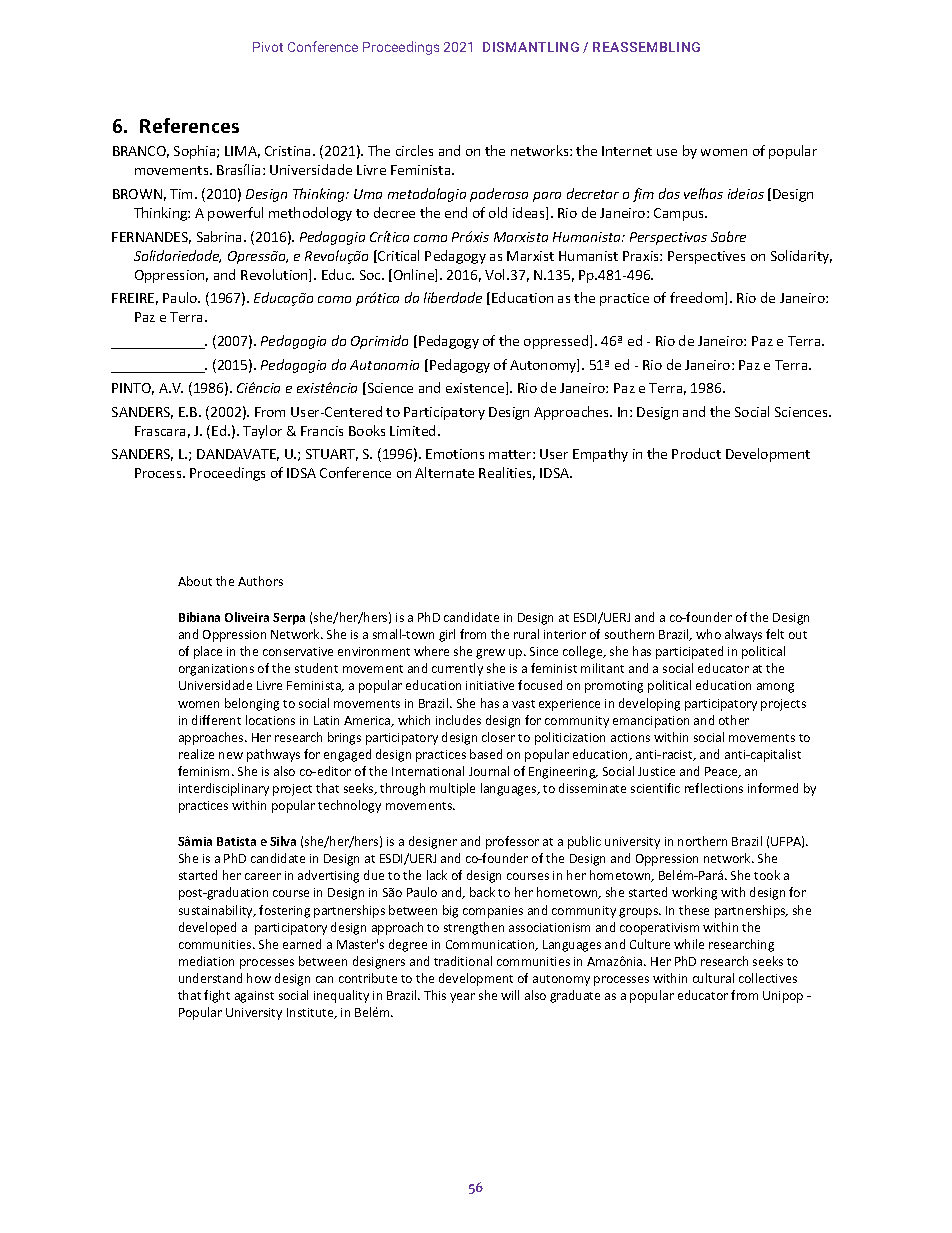 The width and height of the document is (952, 1233). I want to click on Sabrina, so click(221, 236).
